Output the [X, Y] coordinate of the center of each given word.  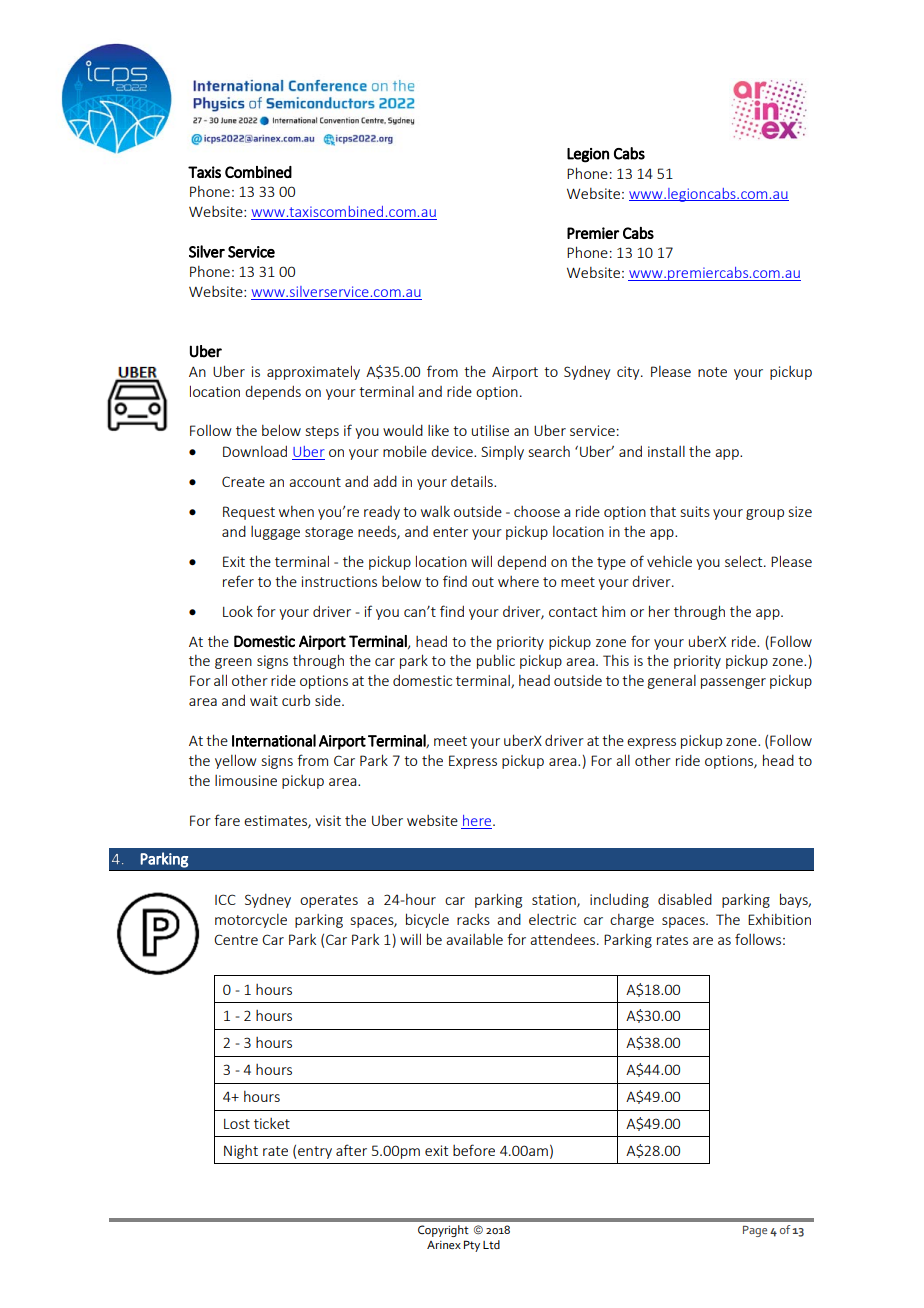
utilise [490, 430]
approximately [313, 372]
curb [296, 700]
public [496, 661]
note [712, 372]
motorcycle [251, 921]
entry [315, 1152]
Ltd [491, 1244]
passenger [733, 683]
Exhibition [779, 919]
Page [755, 1231]
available [474, 939]
